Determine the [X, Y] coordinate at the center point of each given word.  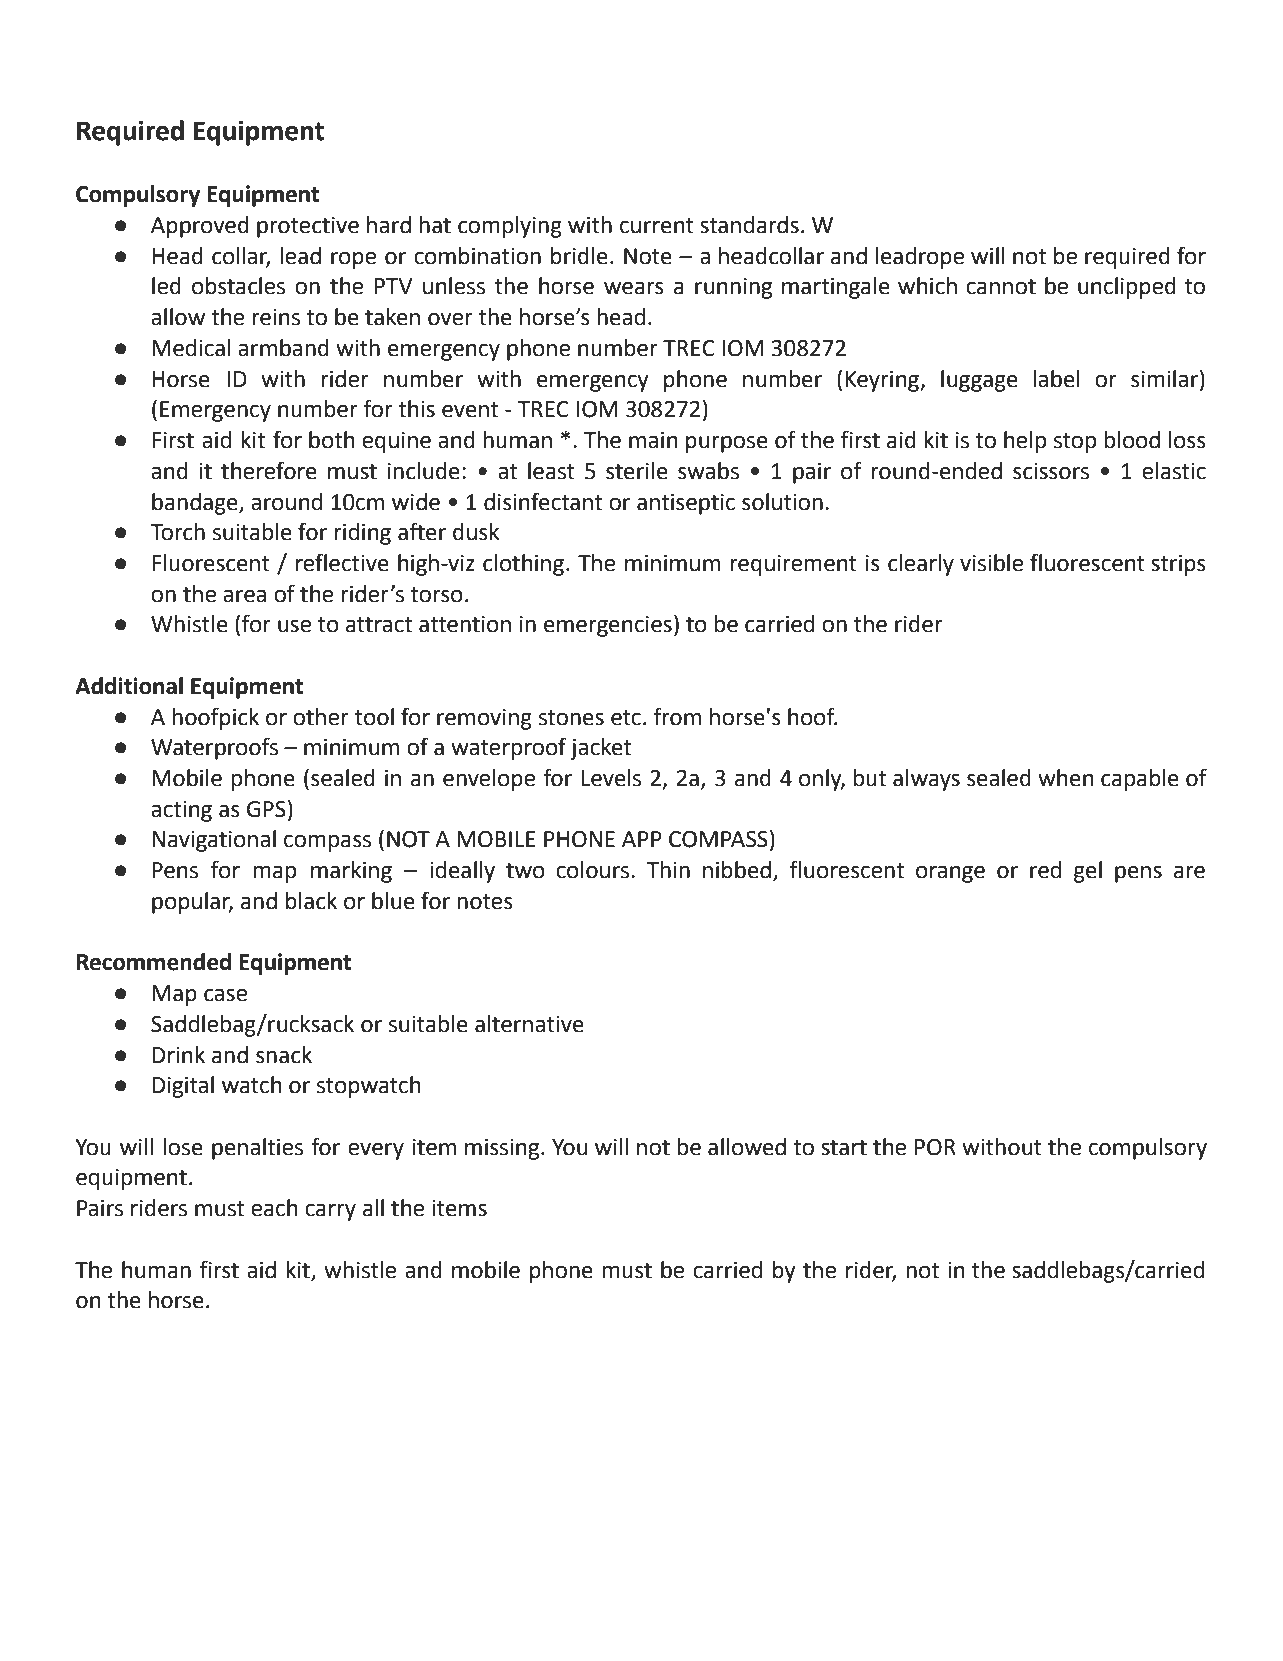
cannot [1001, 287]
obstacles [238, 286]
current [657, 226]
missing [503, 1149]
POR [935, 1147]
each [274, 1208]
